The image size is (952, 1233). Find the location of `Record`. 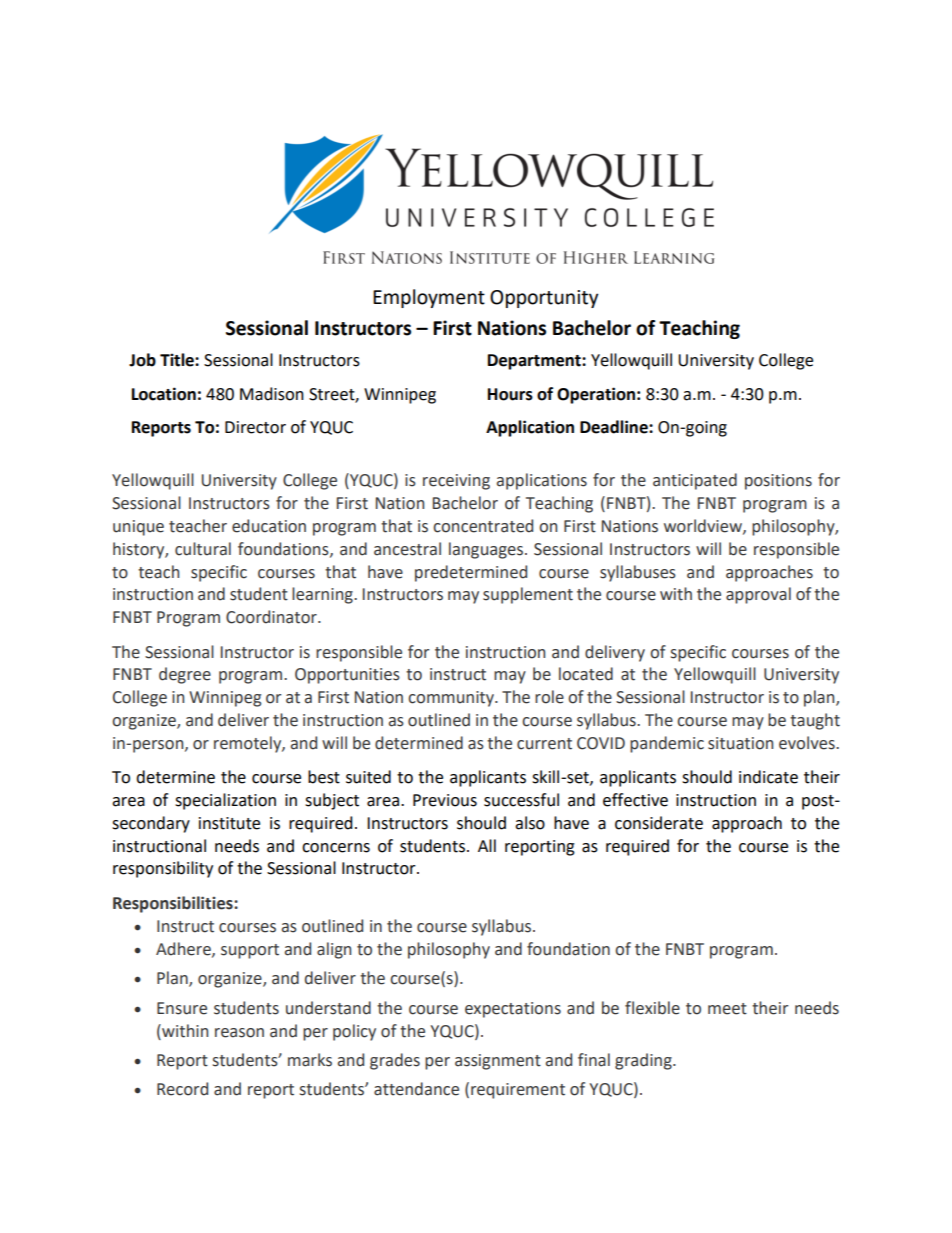

Record is located at coordinates (182, 1089).
